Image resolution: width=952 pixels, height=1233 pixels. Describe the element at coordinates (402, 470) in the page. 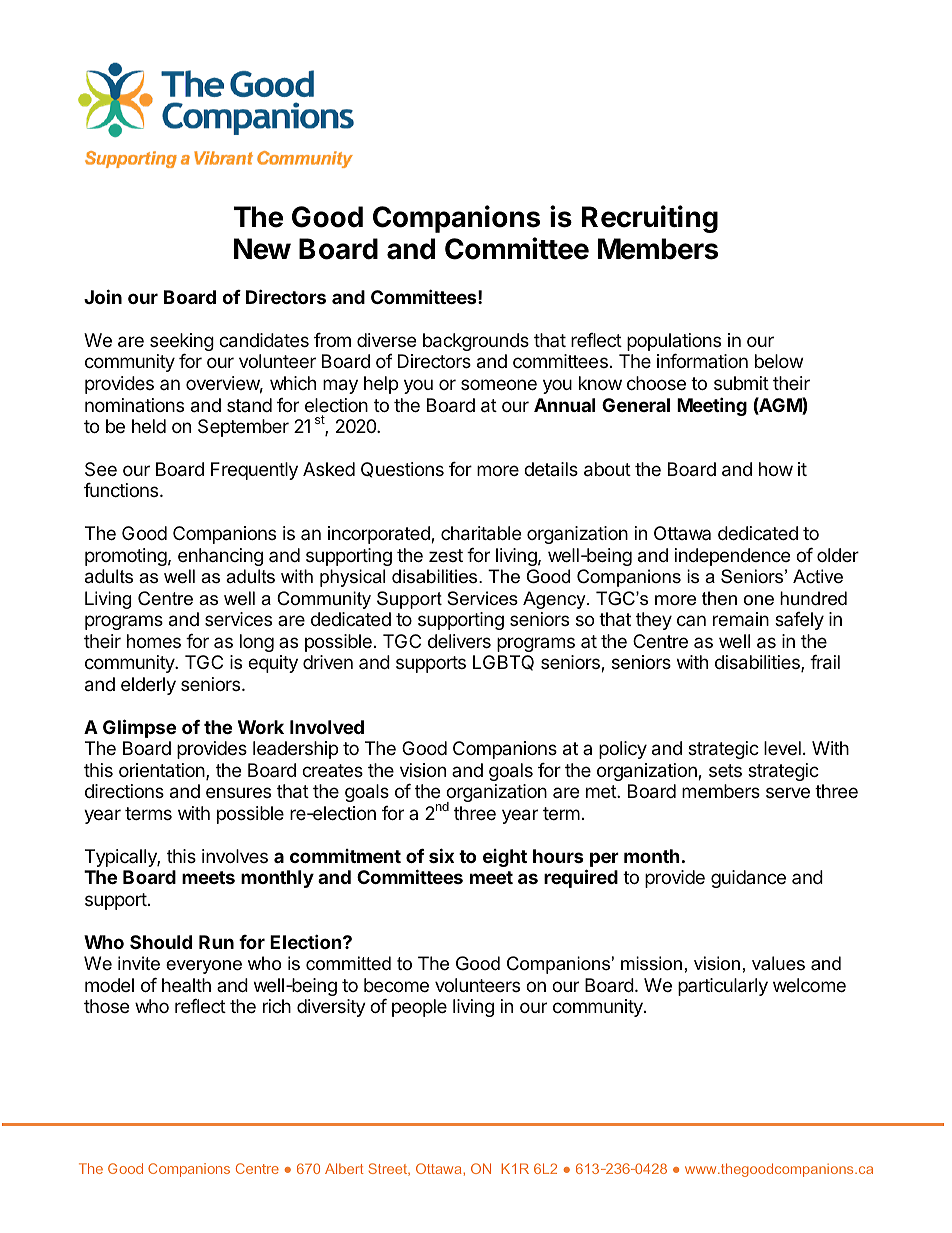

I see `Questions` at that location.
